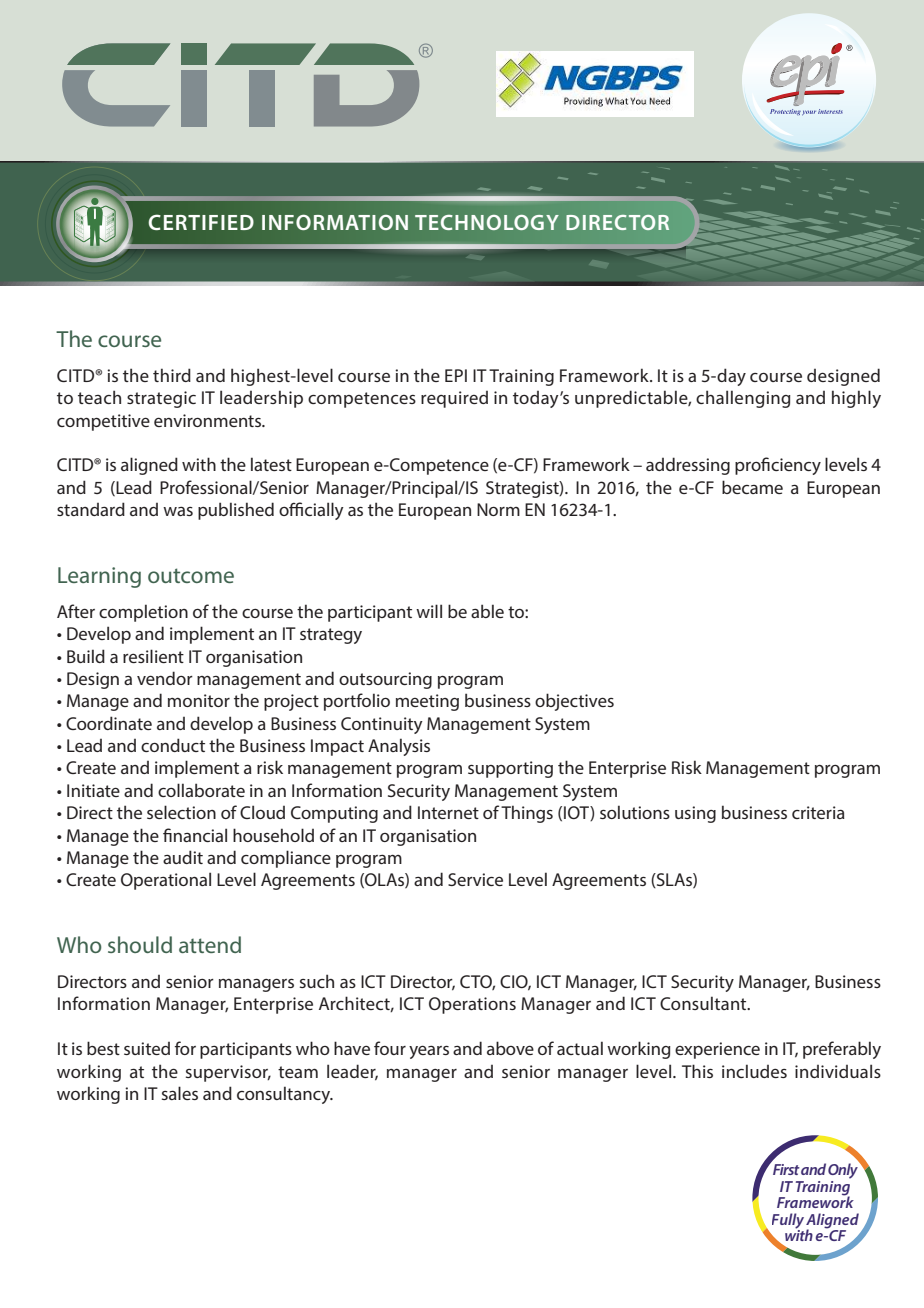 The height and width of the page is (1308, 924). What do you see at coordinates (743, 399) in the page?
I see `challenging` at bounding box center [743, 399].
